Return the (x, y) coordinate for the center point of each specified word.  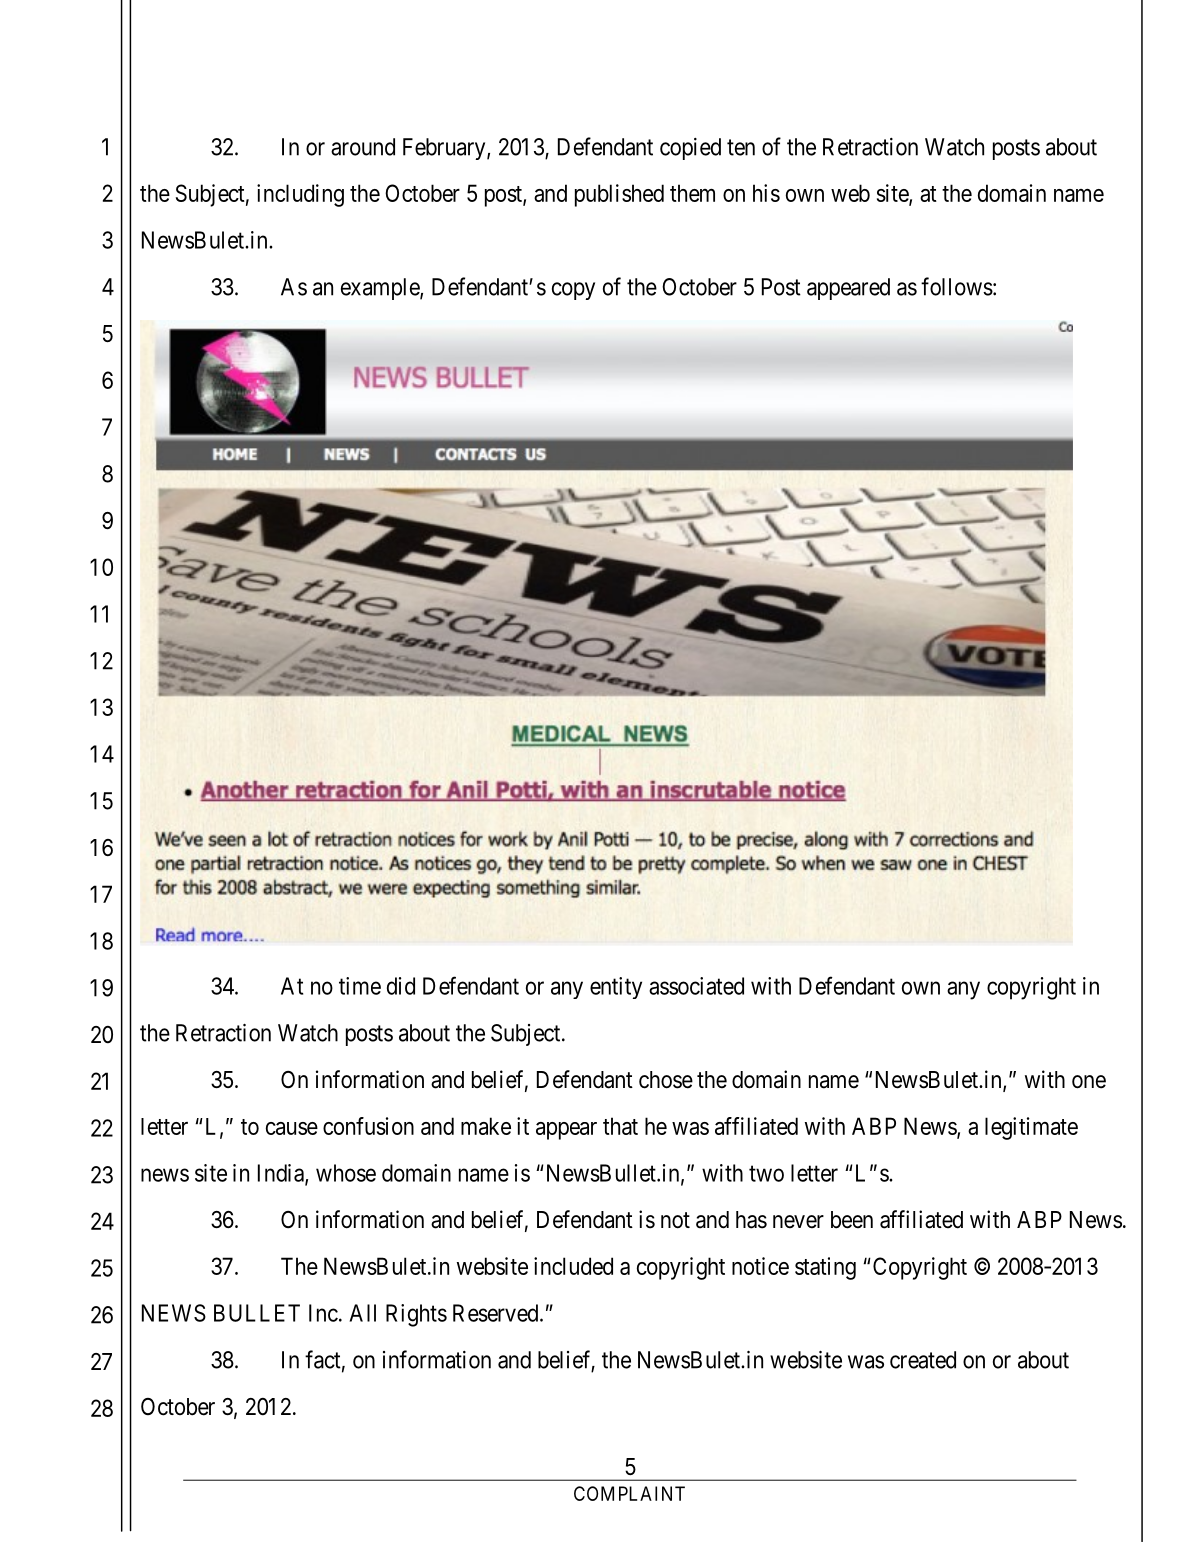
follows (957, 286)
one (1089, 1082)
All (362, 1313)
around (363, 147)
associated (696, 986)
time (360, 986)
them (692, 193)
